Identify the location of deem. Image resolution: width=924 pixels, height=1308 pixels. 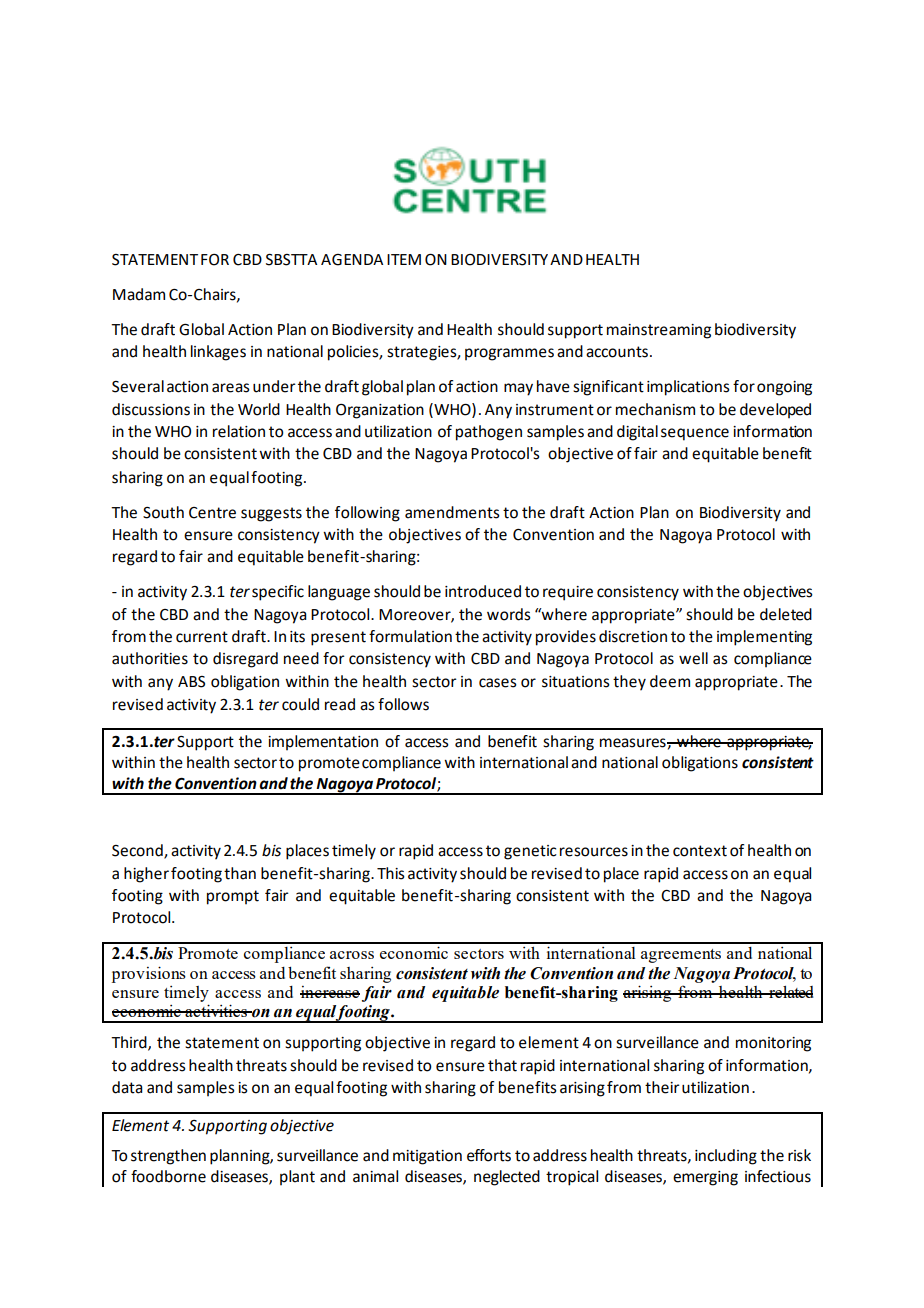
(670, 681).
